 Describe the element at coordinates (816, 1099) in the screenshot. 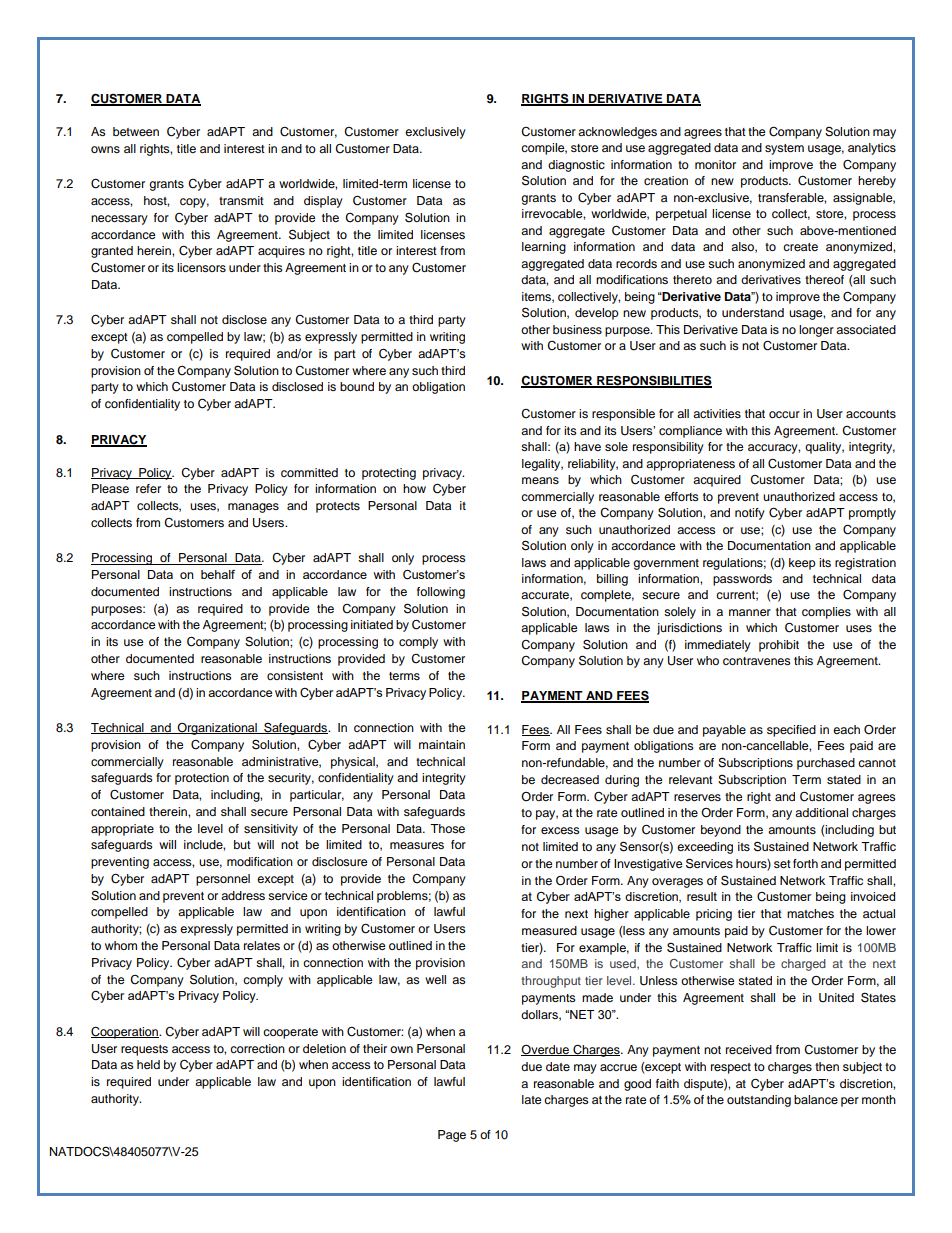

I see `balance` at that location.
